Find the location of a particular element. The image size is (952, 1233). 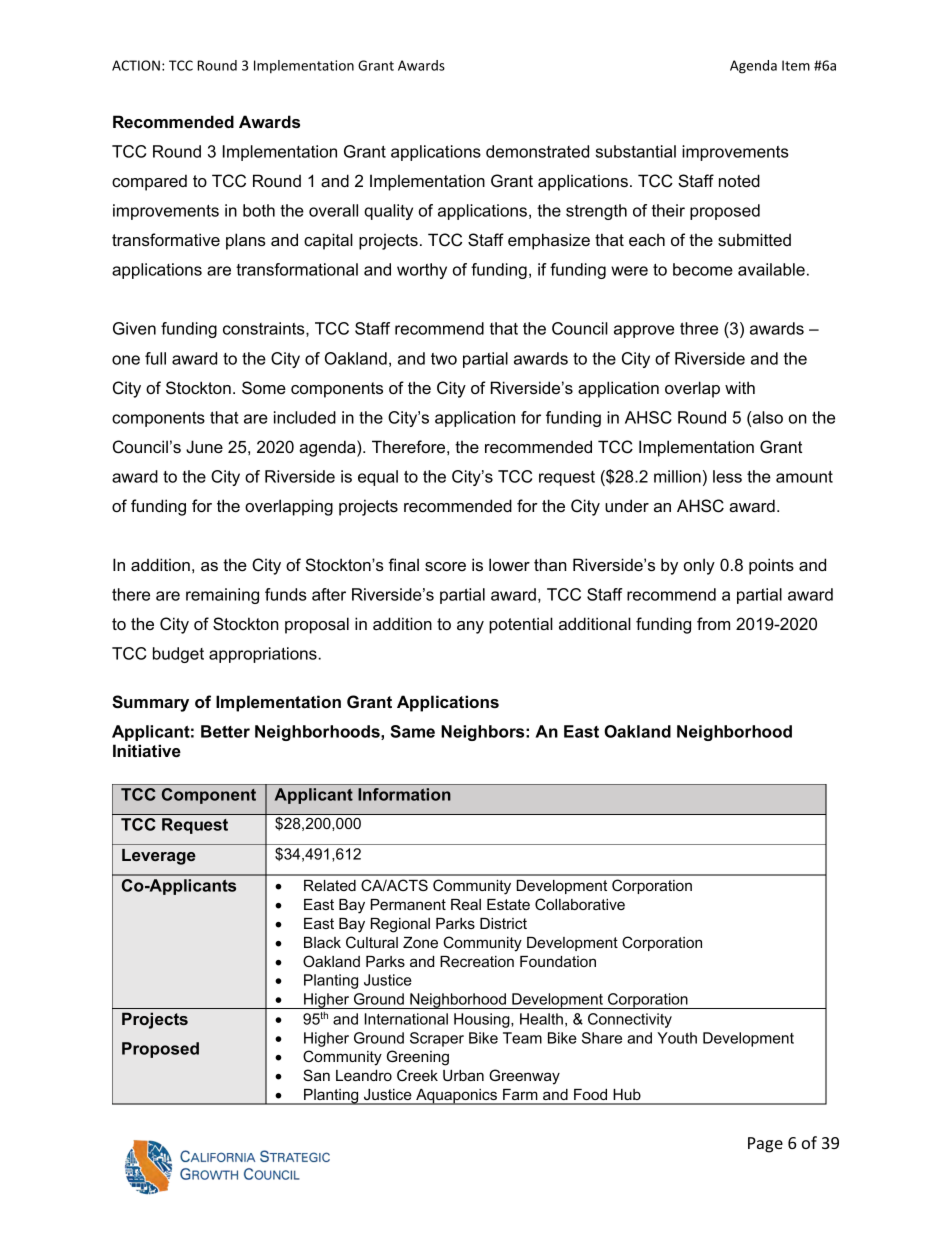

demonstrated is located at coordinates (537, 151).
